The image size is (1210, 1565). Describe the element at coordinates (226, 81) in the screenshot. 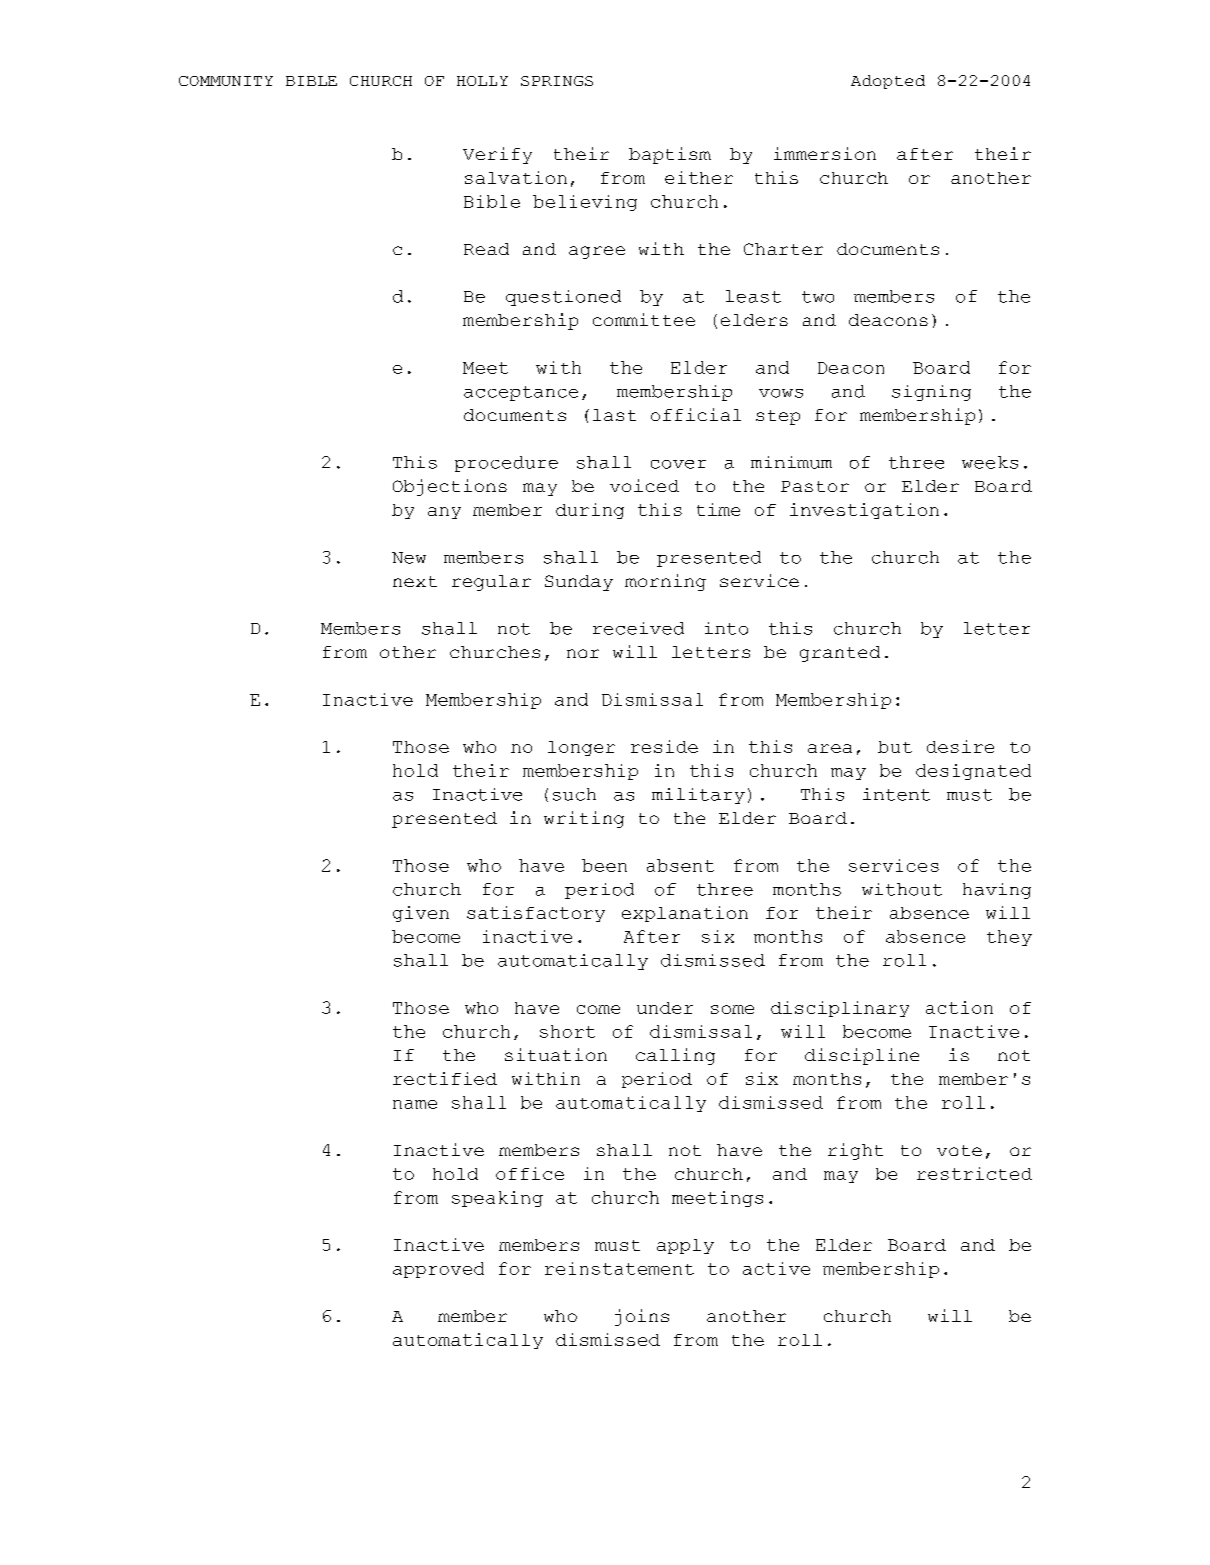

I see `COMMUNITY` at that location.
